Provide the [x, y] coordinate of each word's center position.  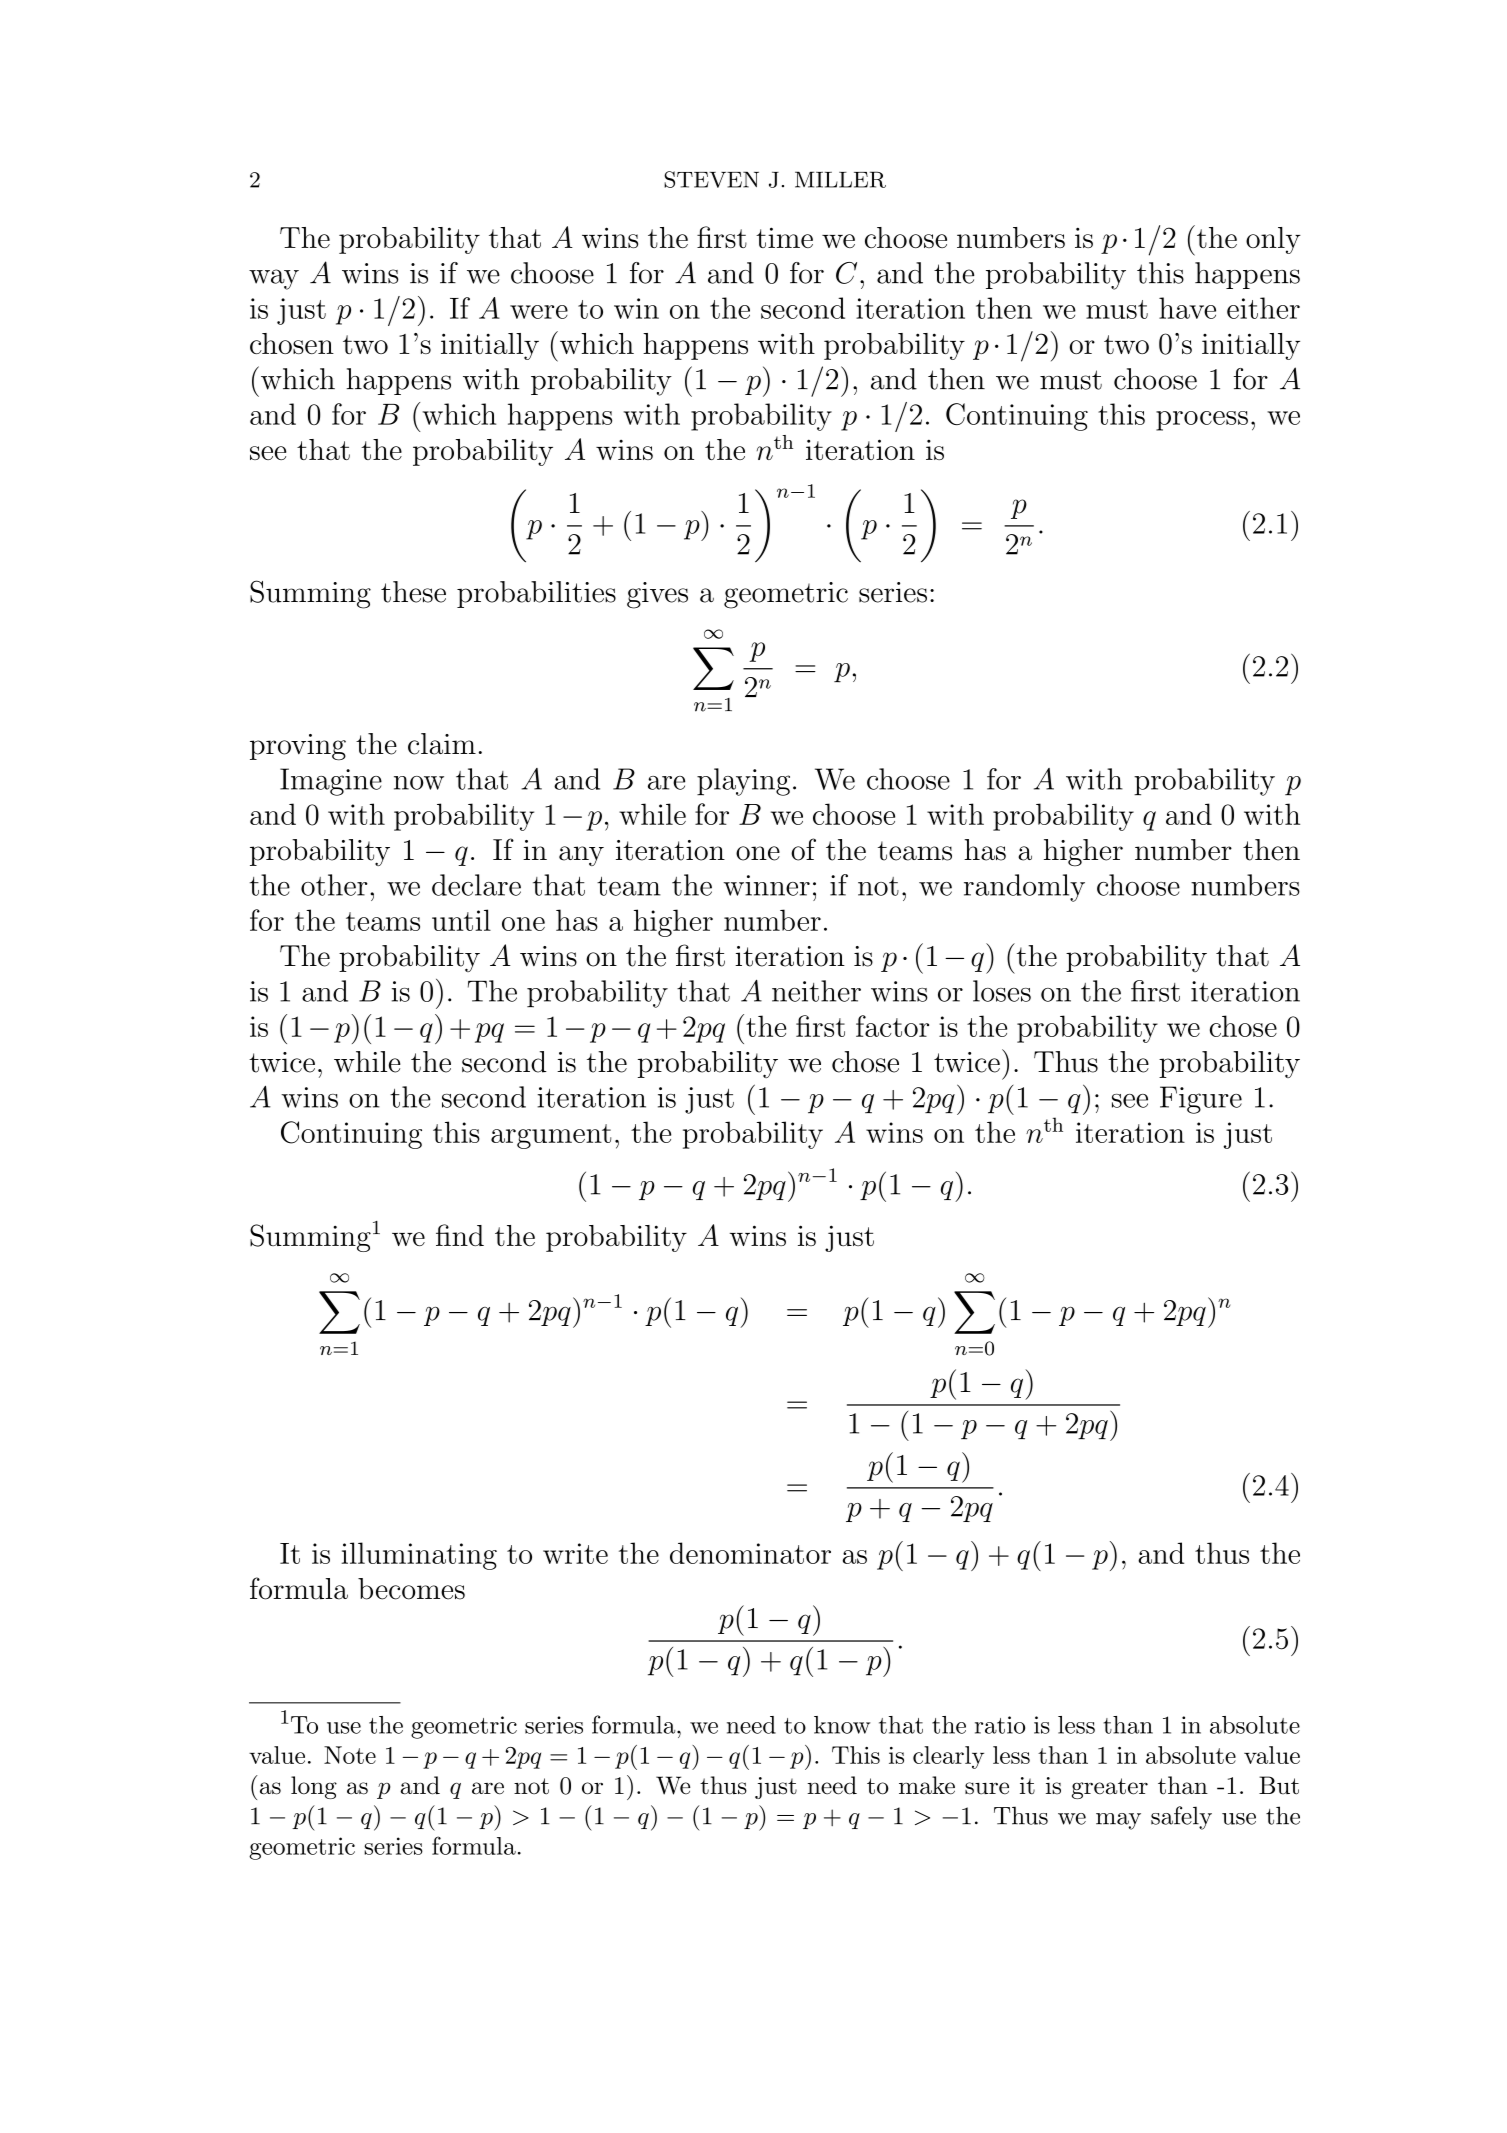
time [784, 237]
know [842, 1725]
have [1187, 308]
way [274, 279]
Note [350, 1755]
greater [1110, 1788]
